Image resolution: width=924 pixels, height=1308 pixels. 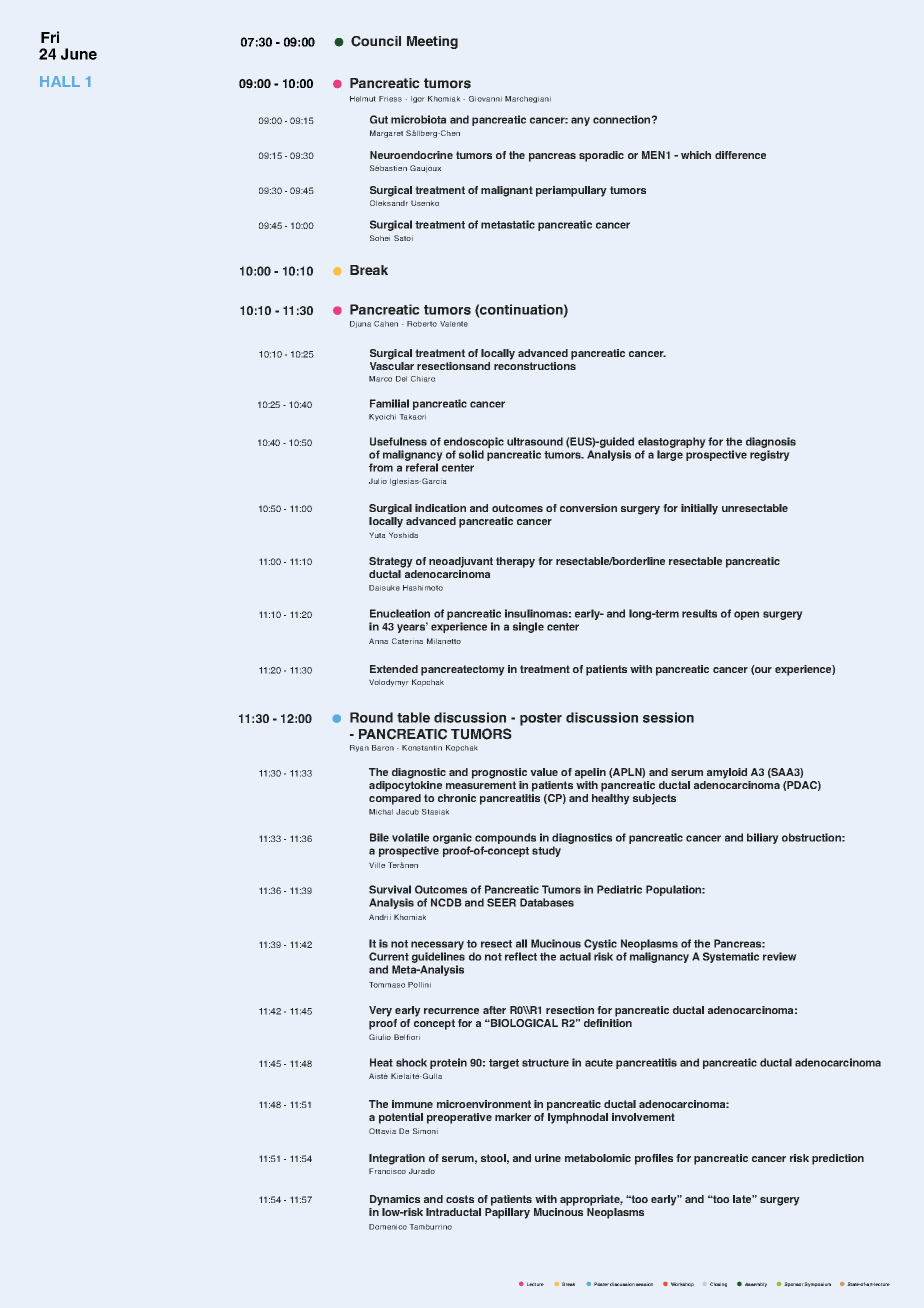 What do you see at coordinates (460, 1199) in the document?
I see `costs` at bounding box center [460, 1199].
